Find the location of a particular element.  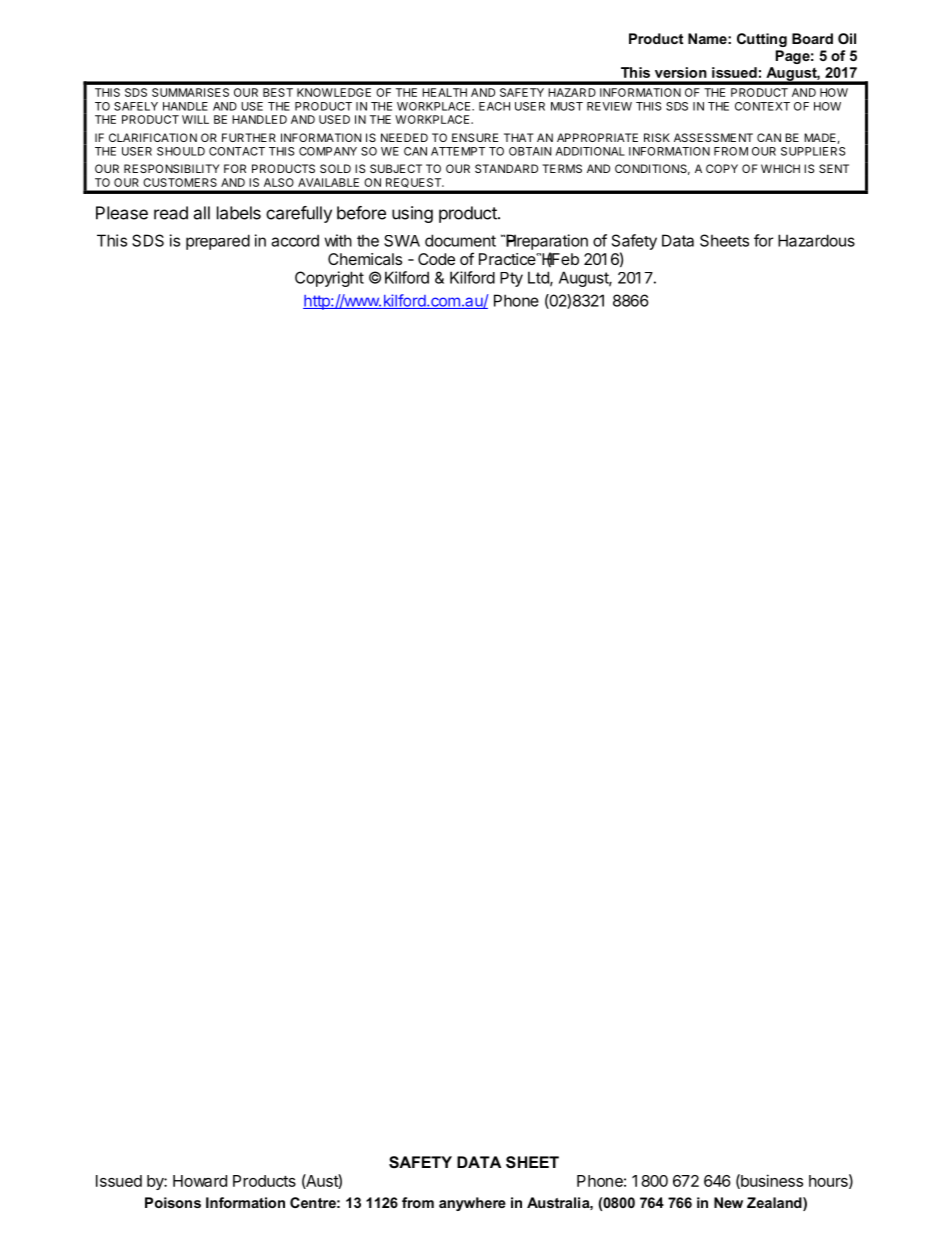

Howard is located at coordinates (200, 1181).
